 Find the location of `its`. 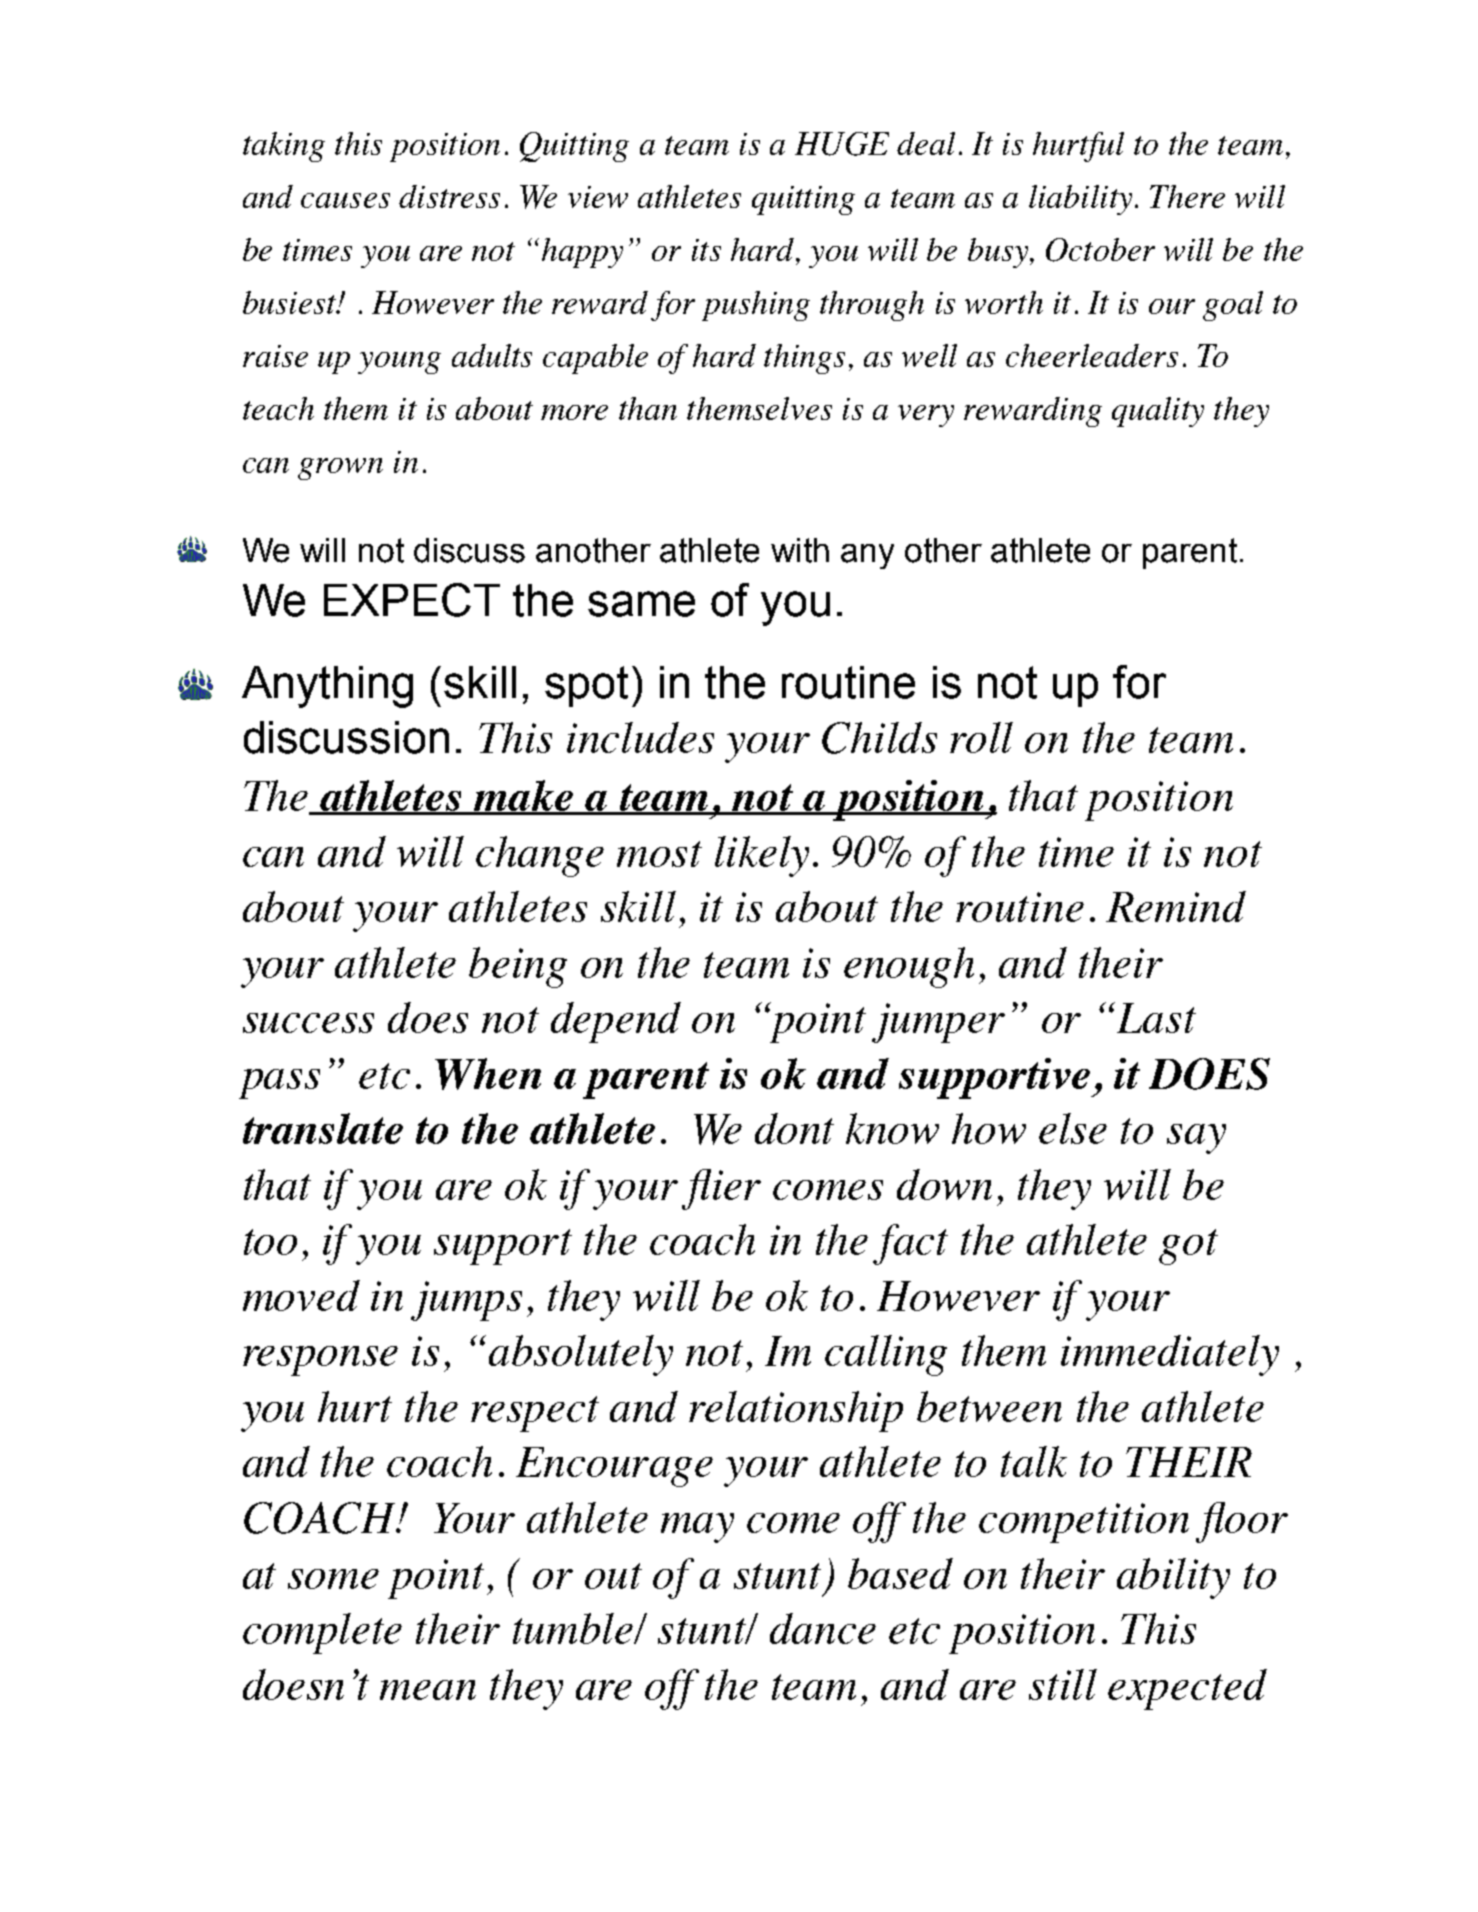

its is located at coordinates (706, 250).
